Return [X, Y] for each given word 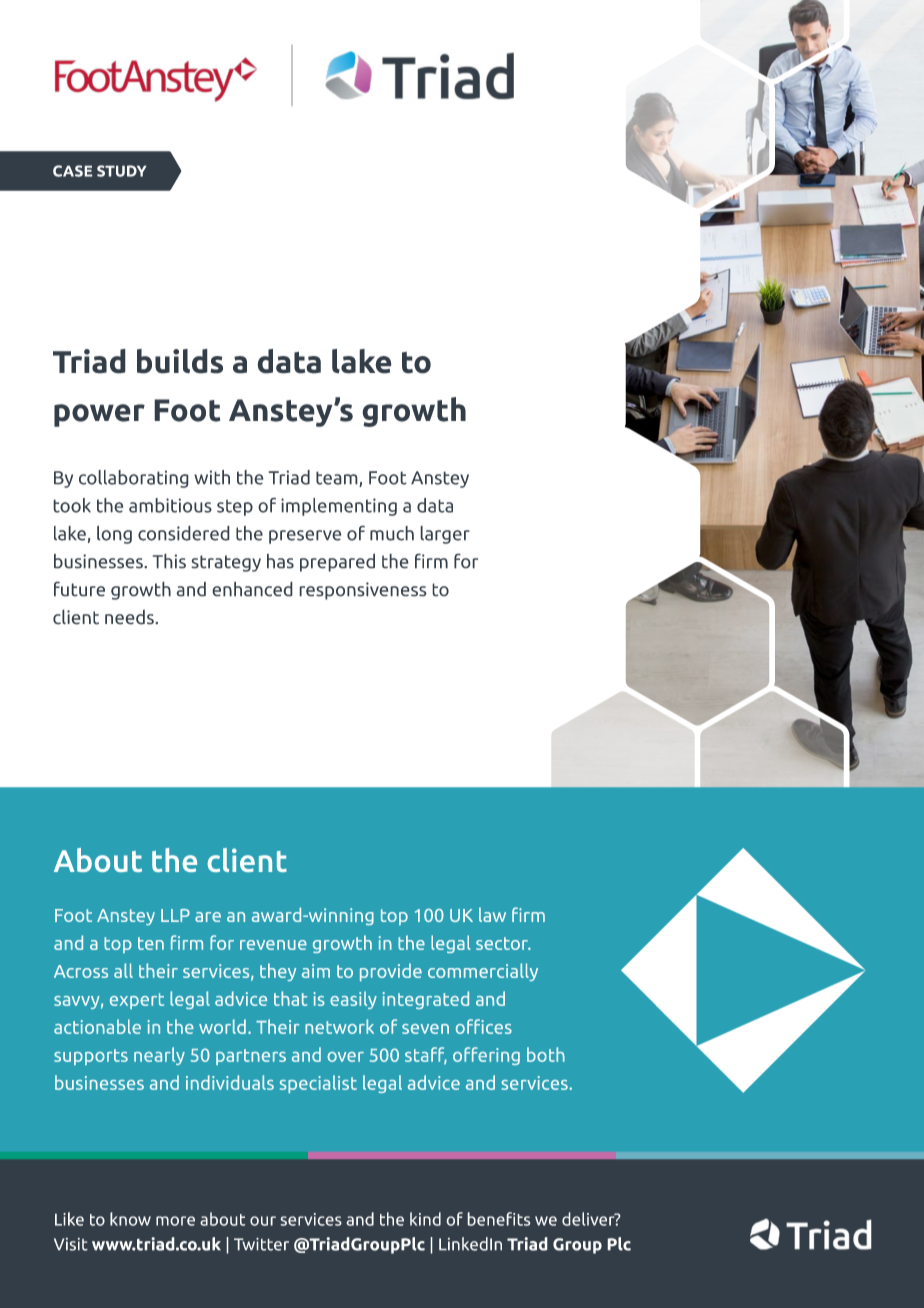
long [114, 534]
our [263, 1221]
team [338, 479]
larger [445, 535]
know [130, 1219]
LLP [175, 915]
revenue [273, 945]
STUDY [121, 171]
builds [180, 361]
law [492, 915]
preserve [305, 537]
